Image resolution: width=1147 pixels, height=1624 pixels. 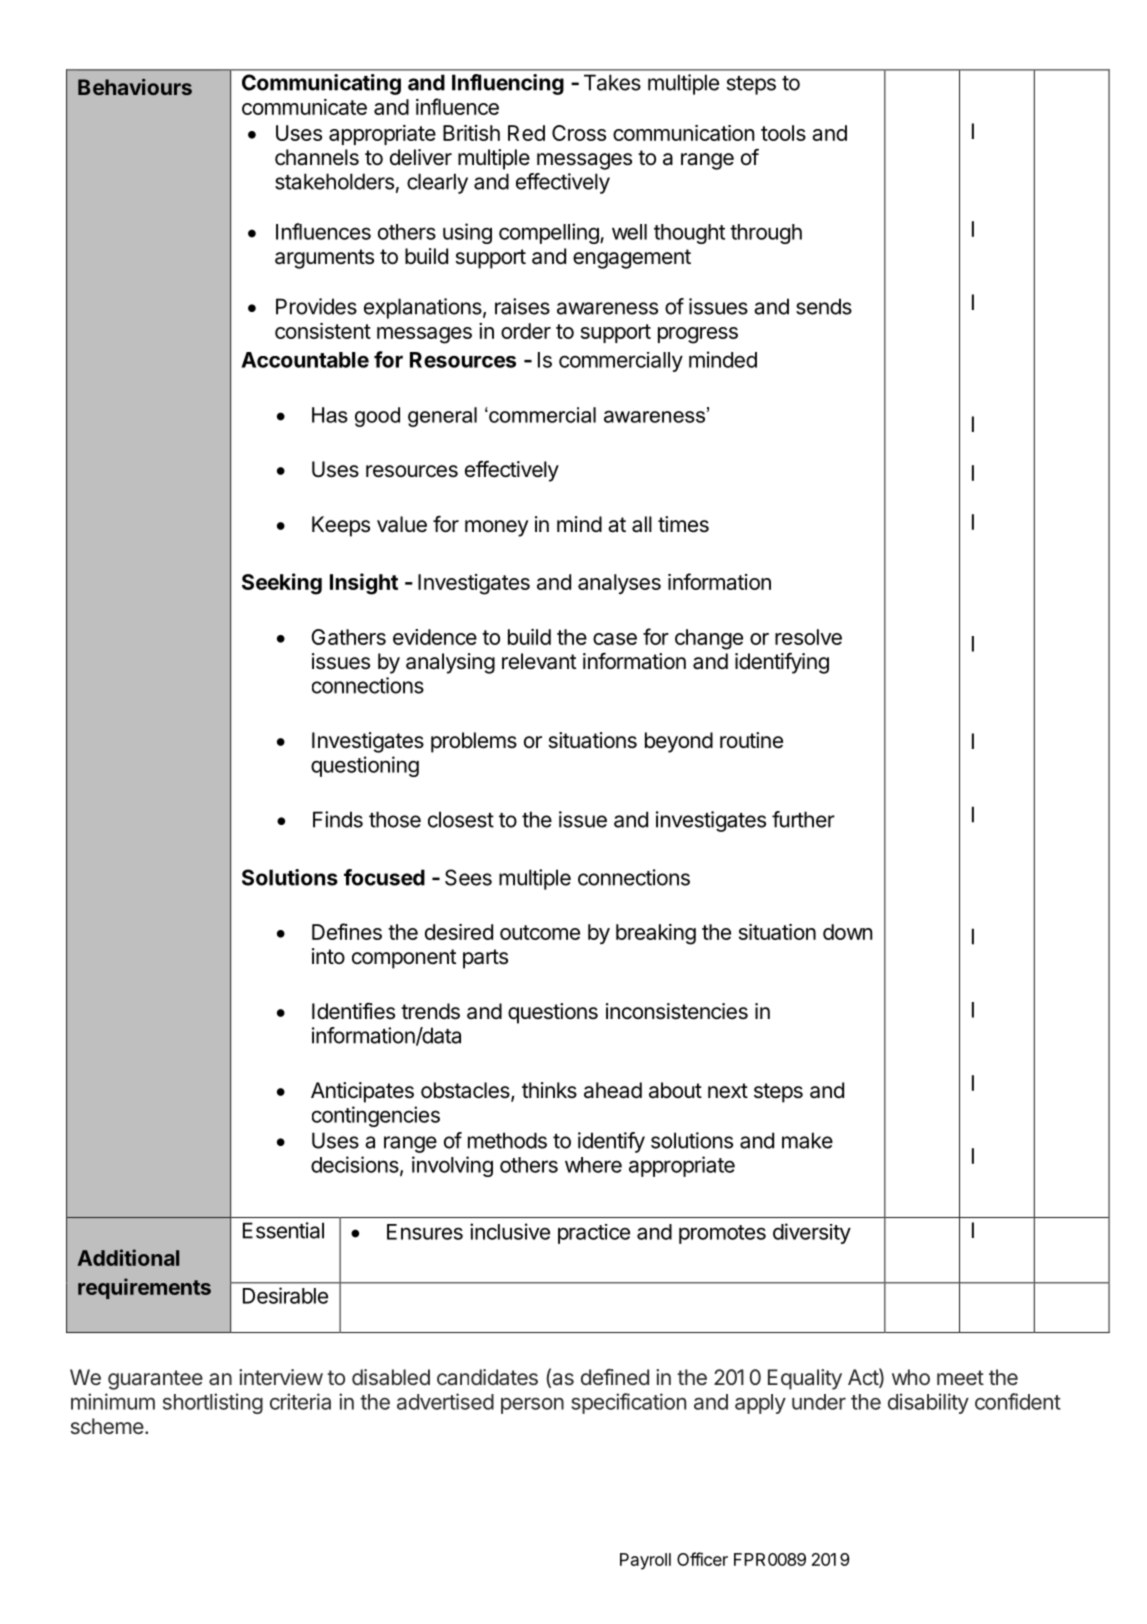 What do you see at coordinates (593, 1165) in the document?
I see `where` at bounding box center [593, 1165].
